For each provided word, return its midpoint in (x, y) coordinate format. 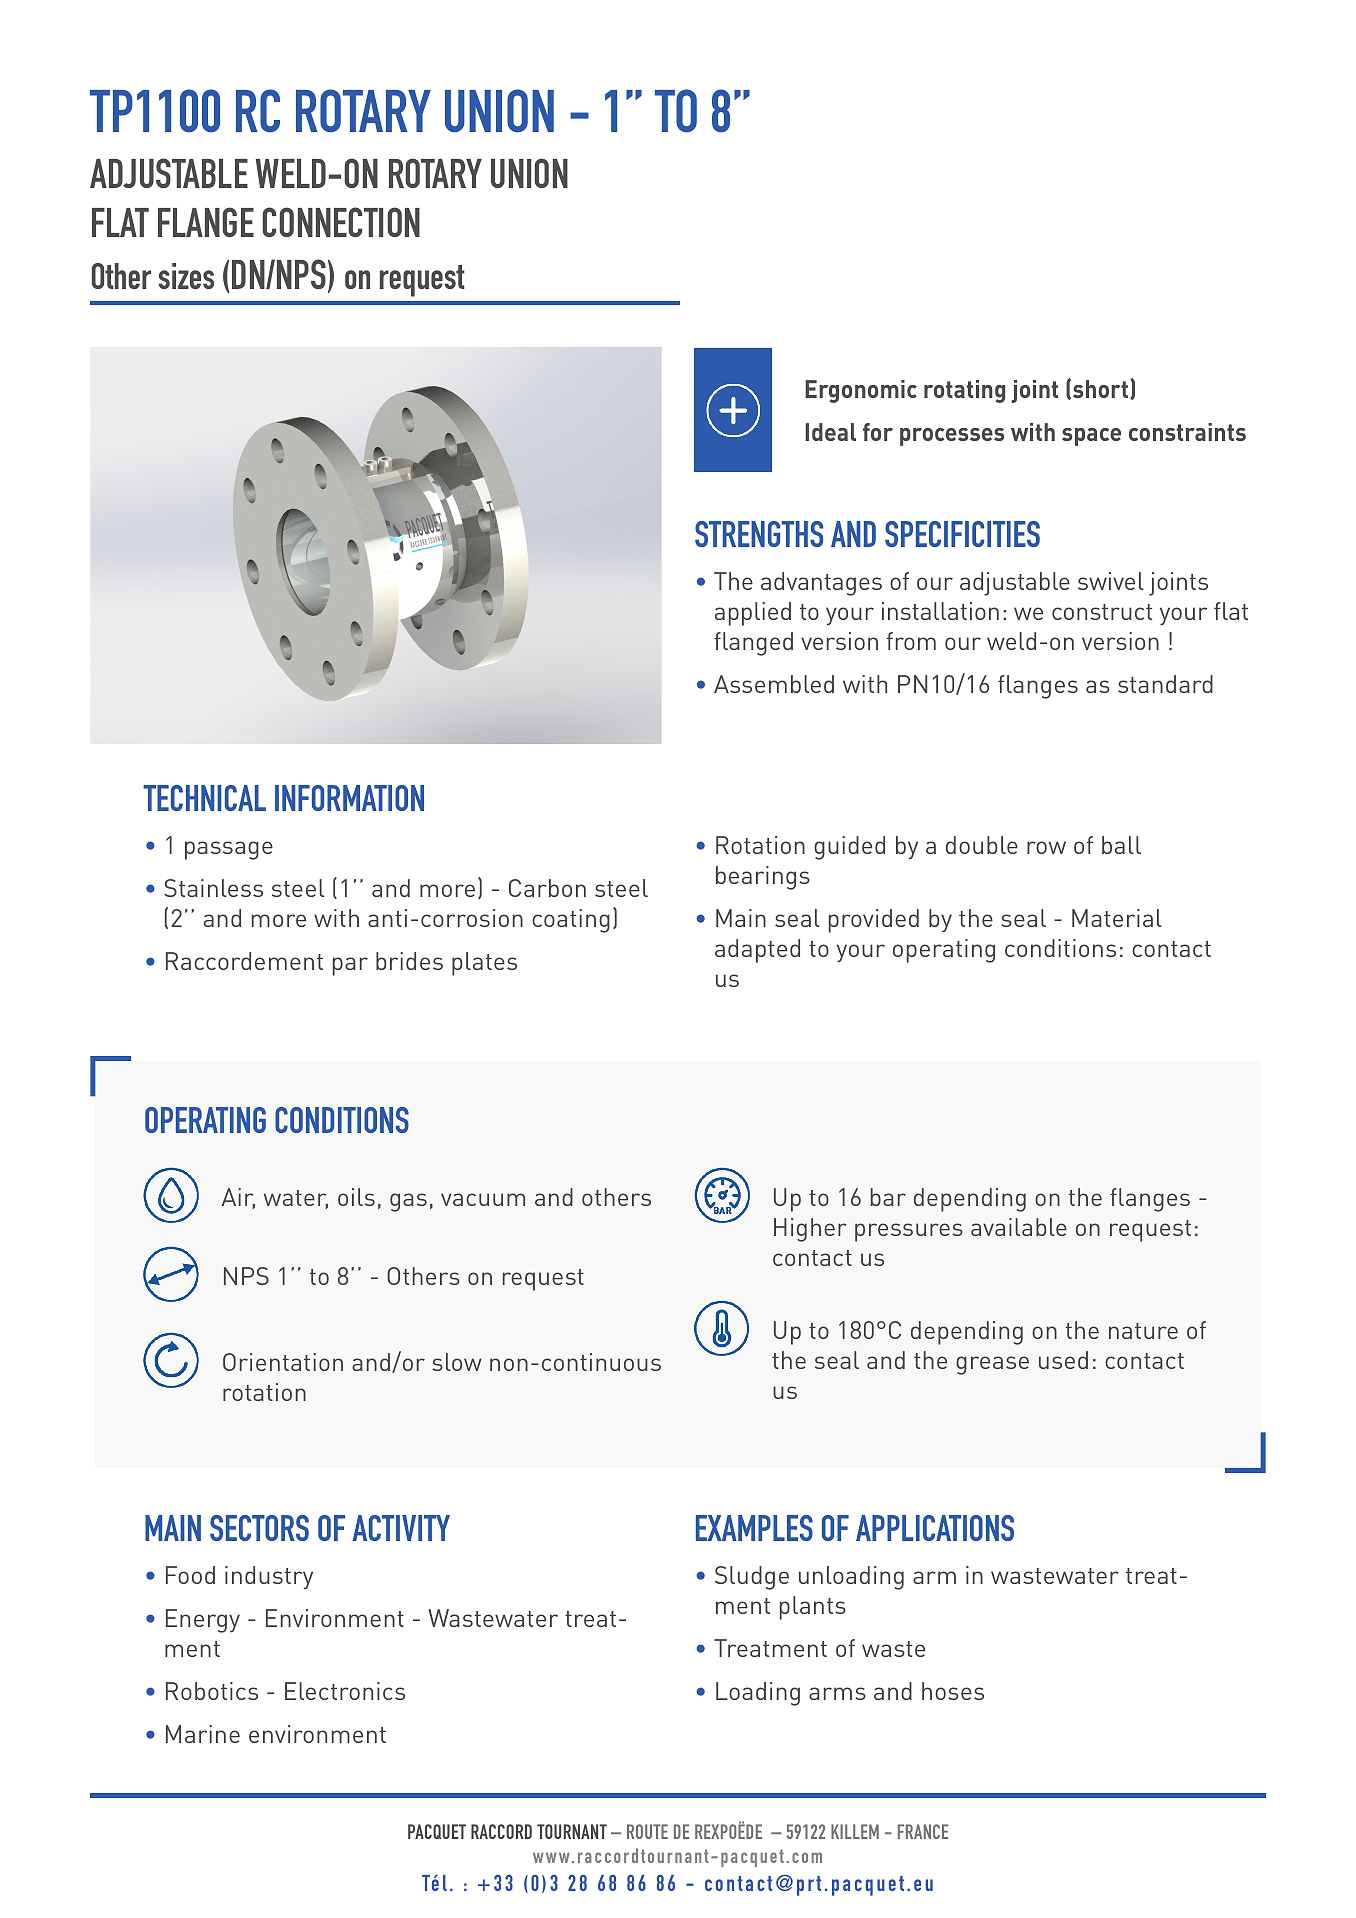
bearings (763, 878)
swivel (1111, 581)
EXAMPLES (754, 1528)
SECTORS (259, 1528)
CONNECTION (341, 222)
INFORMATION (349, 798)
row (1046, 847)
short (1100, 389)
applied (753, 614)
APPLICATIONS (935, 1528)
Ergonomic (861, 391)
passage (229, 850)
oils (356, 1197)
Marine (203, 1734)
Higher (810, 1230)
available (1019, 1227)
